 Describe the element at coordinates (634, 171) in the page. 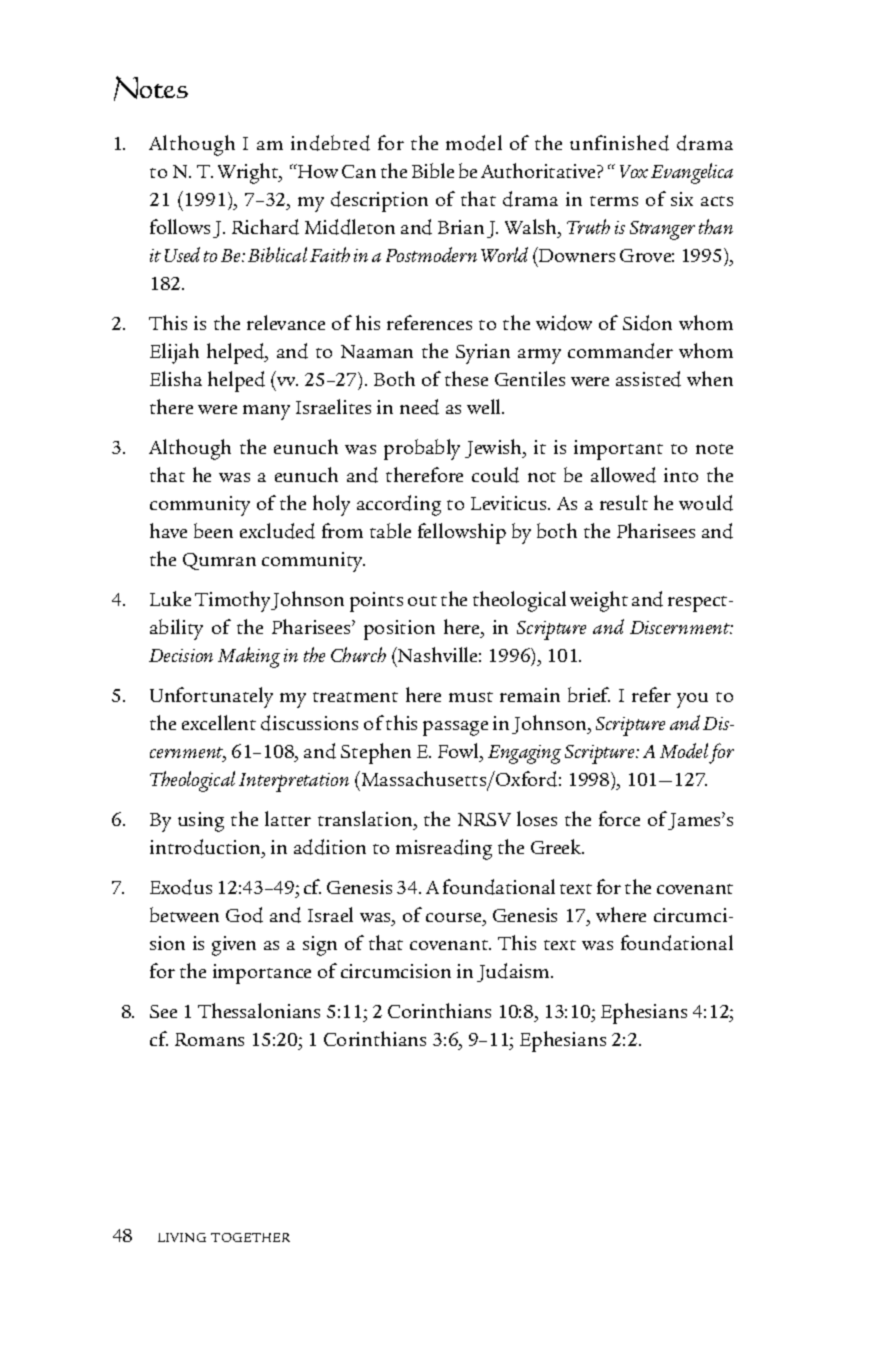

I see `Vox` at that location.
